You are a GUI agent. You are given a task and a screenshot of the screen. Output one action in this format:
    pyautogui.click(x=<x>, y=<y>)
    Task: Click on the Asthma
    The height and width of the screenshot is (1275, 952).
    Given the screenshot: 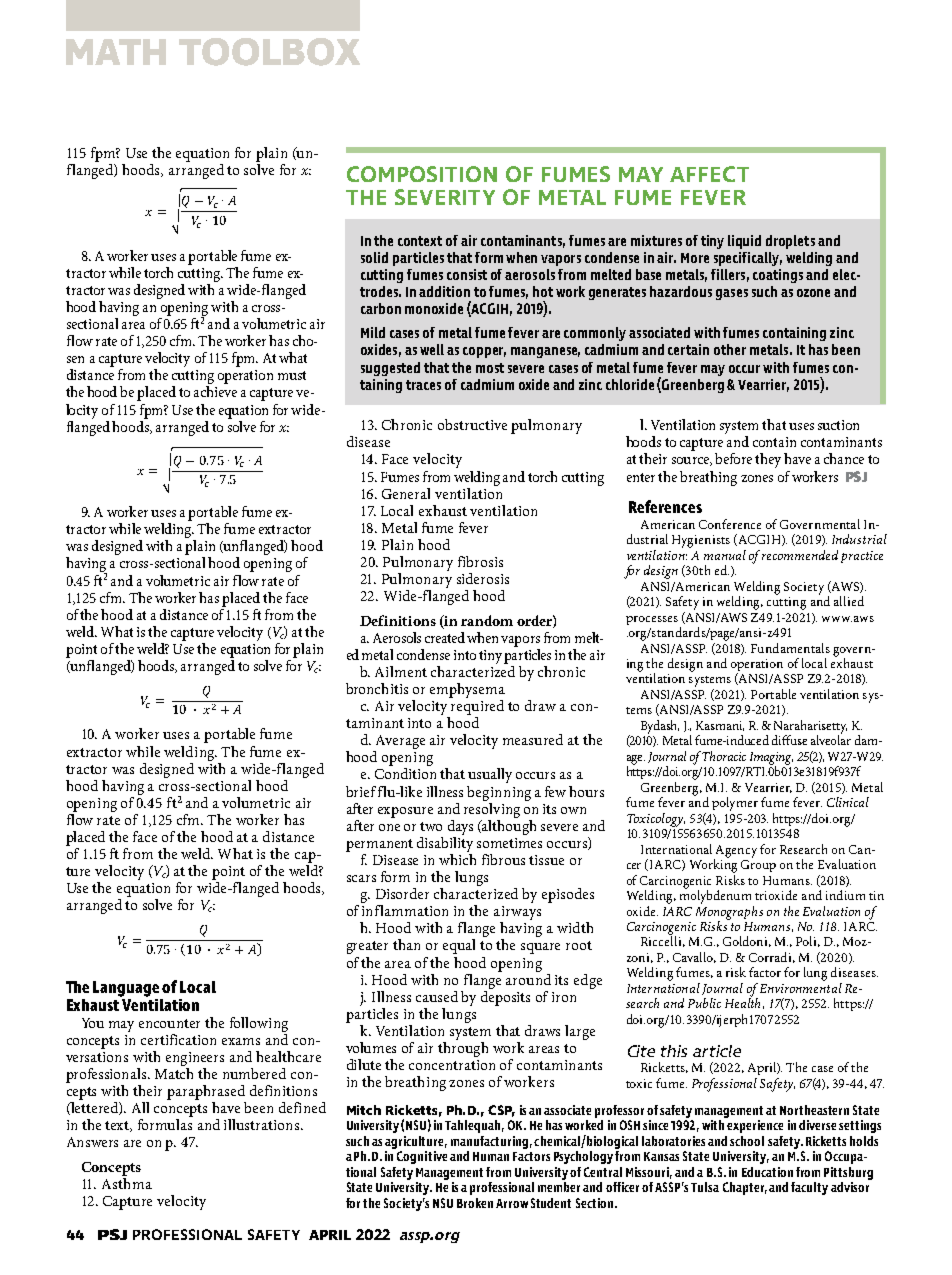 What is the action you would take?
    pyautogui.click(x=127, y=1182)
